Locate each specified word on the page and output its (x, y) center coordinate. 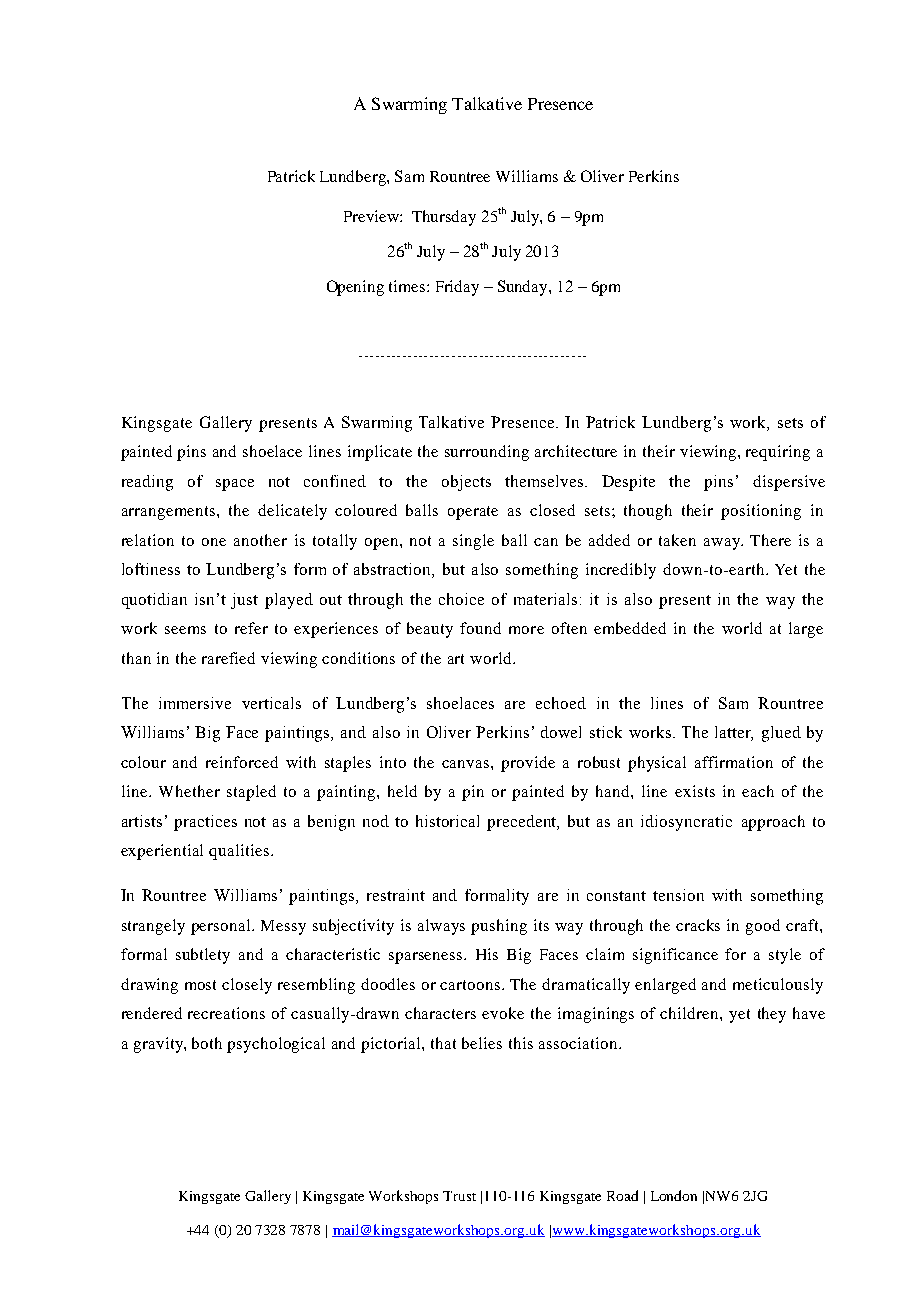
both (207, 1043)
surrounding (487, 453)
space (235, 485)
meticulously (778, 986)
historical (447, 821)
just (244, 601)
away (723, 544)
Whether (189, 791)
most (200, 985)
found (480, 628)
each (758, 791)
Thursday (444, 218)
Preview (372, 216)
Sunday (524, 288)
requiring (778, 453)
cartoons (471, 985)
